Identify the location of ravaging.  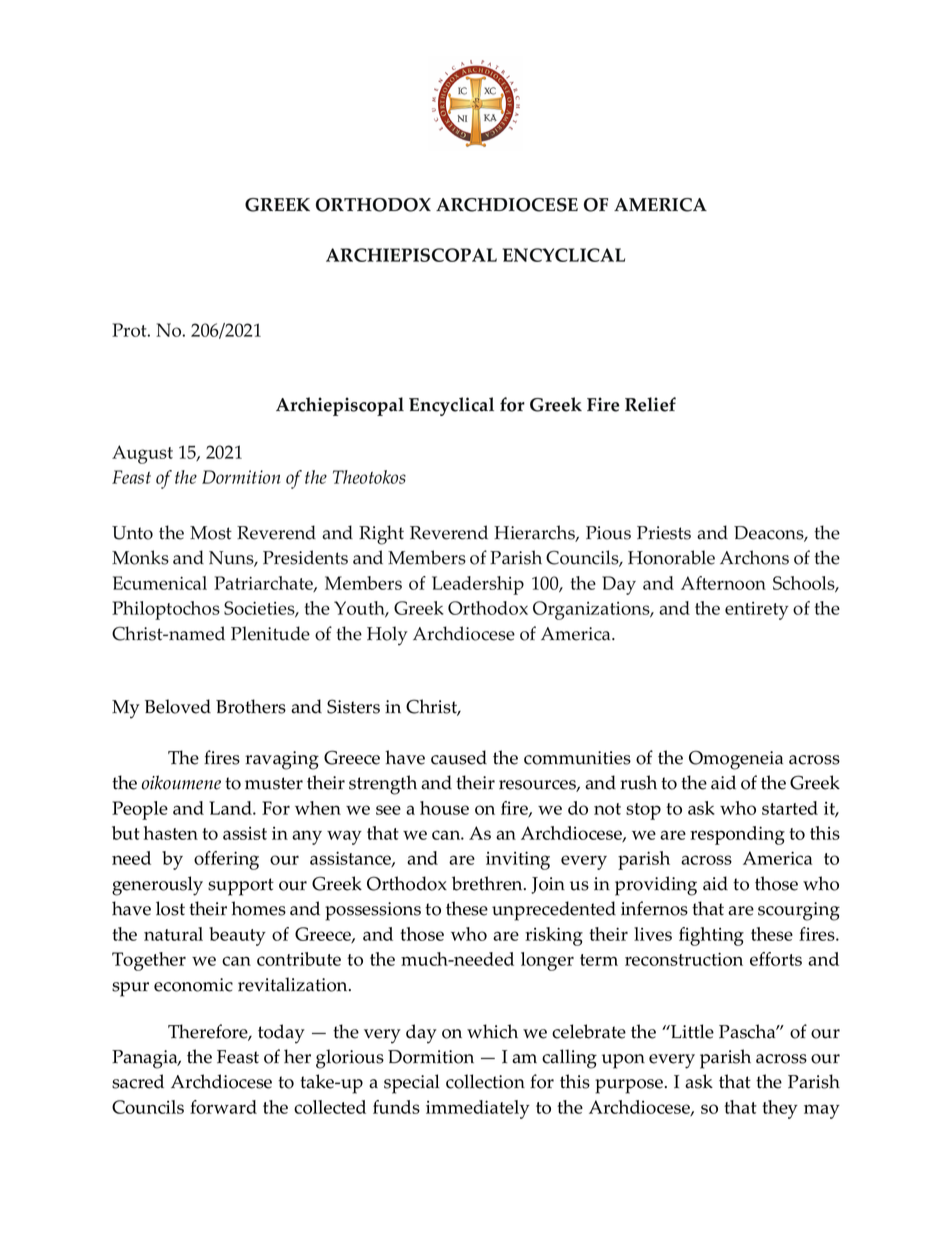
(282, 760).
